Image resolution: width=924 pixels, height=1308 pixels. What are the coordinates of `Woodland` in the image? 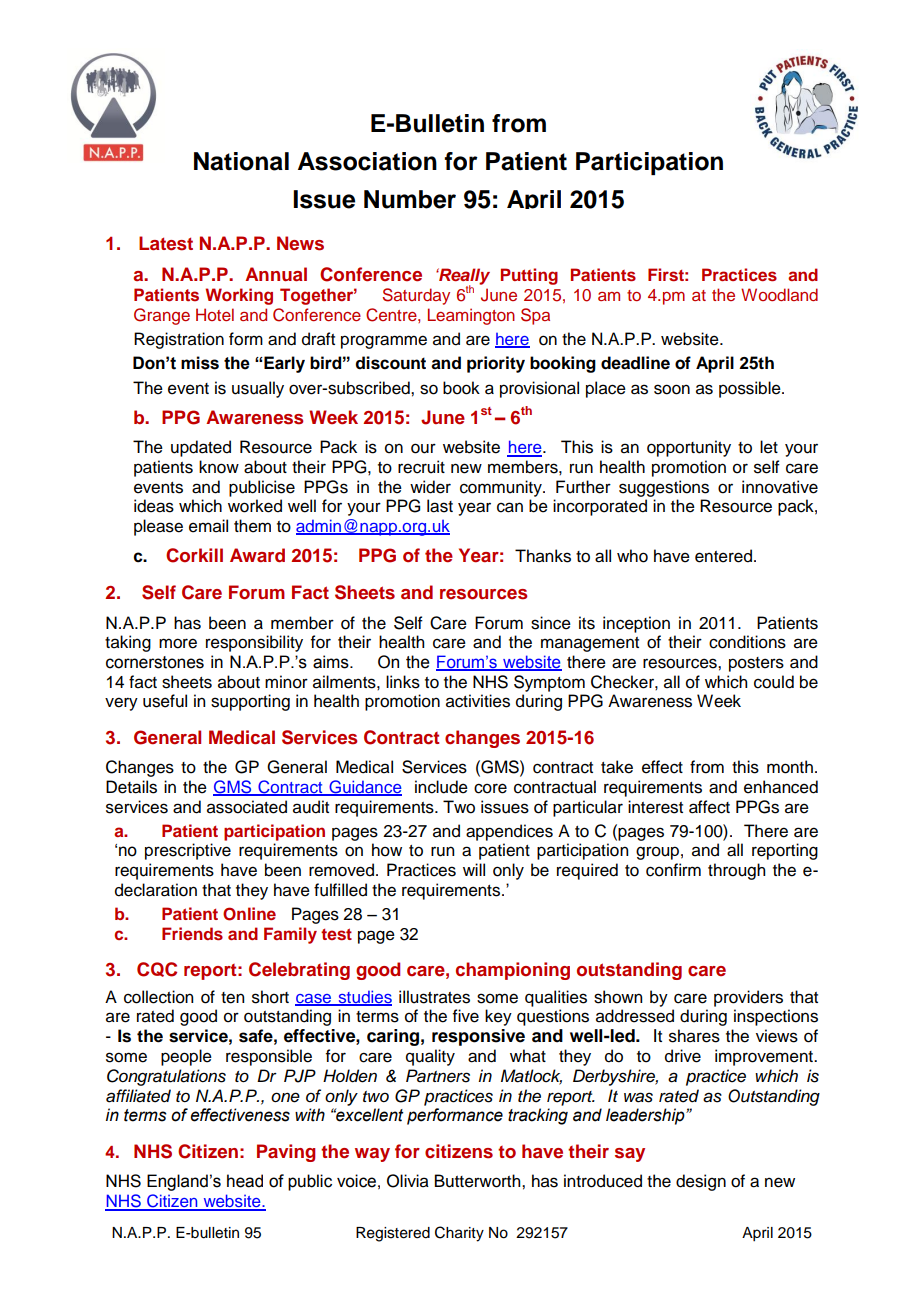 It's located at (779, 294).
